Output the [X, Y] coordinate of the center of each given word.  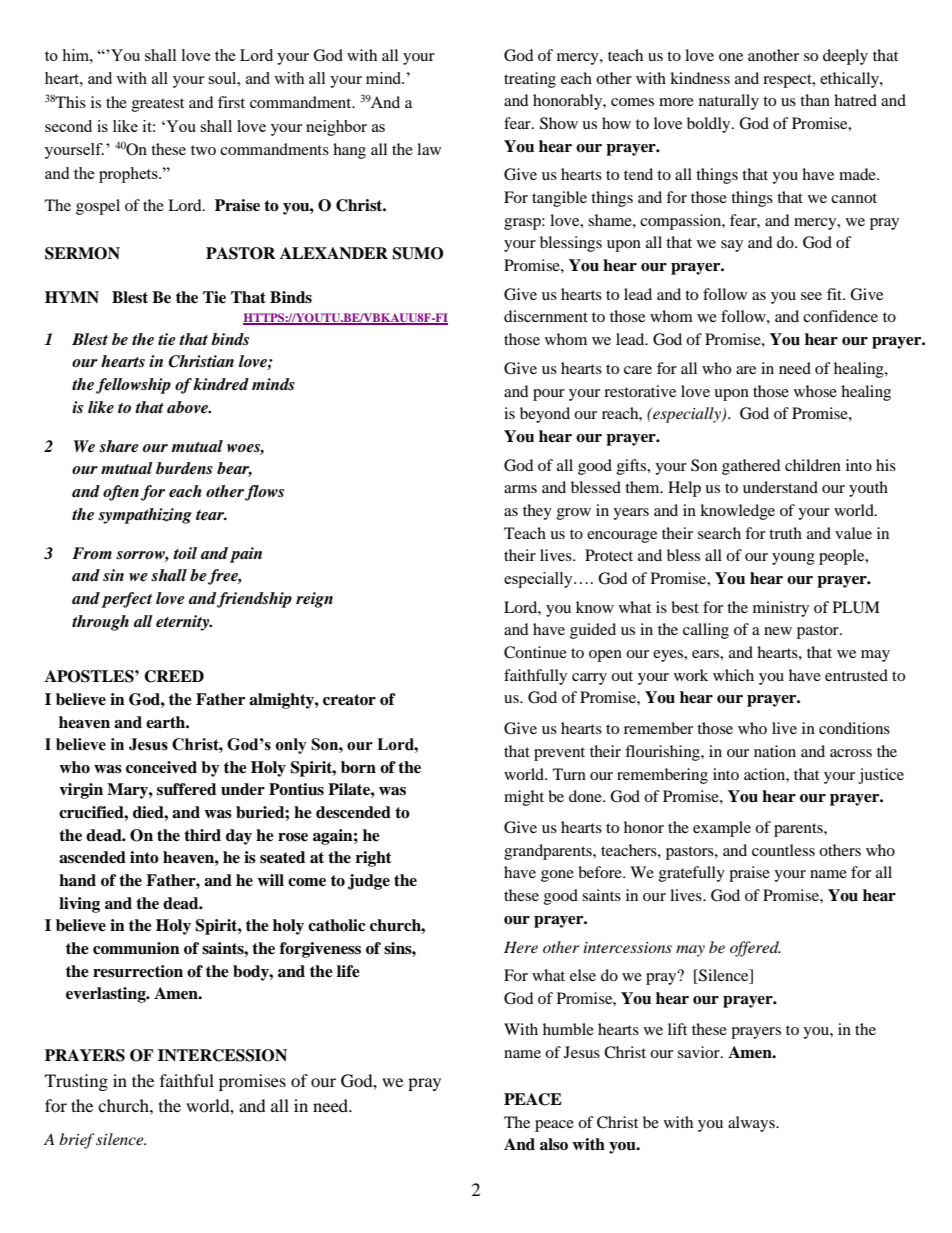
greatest [158, 105]
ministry [781, 609]
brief [77, 1141]
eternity [184, 623]
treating [530, 80]
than [815, 100]
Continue [535, 652]
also [554, 1144]
